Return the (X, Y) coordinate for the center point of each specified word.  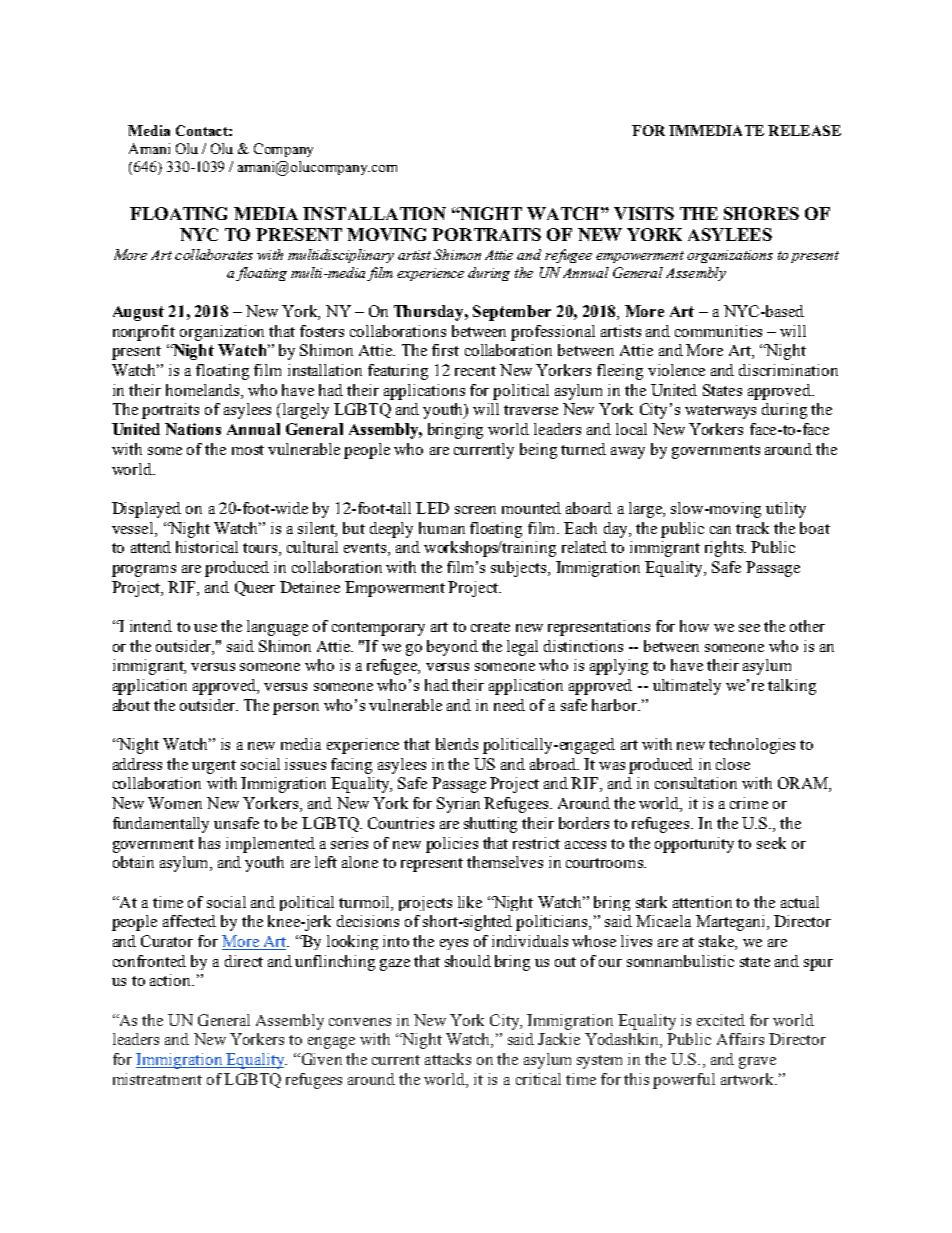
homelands (204, 390)
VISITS (644, 213)
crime (749, 803)
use (205, 628)
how (694, 626)
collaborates (214, 254)
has (209, 843)
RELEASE (804, 130)
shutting (490, 825)
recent (475, 371)
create (490, 627)
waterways (720, 412)
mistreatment (157, 1079)
